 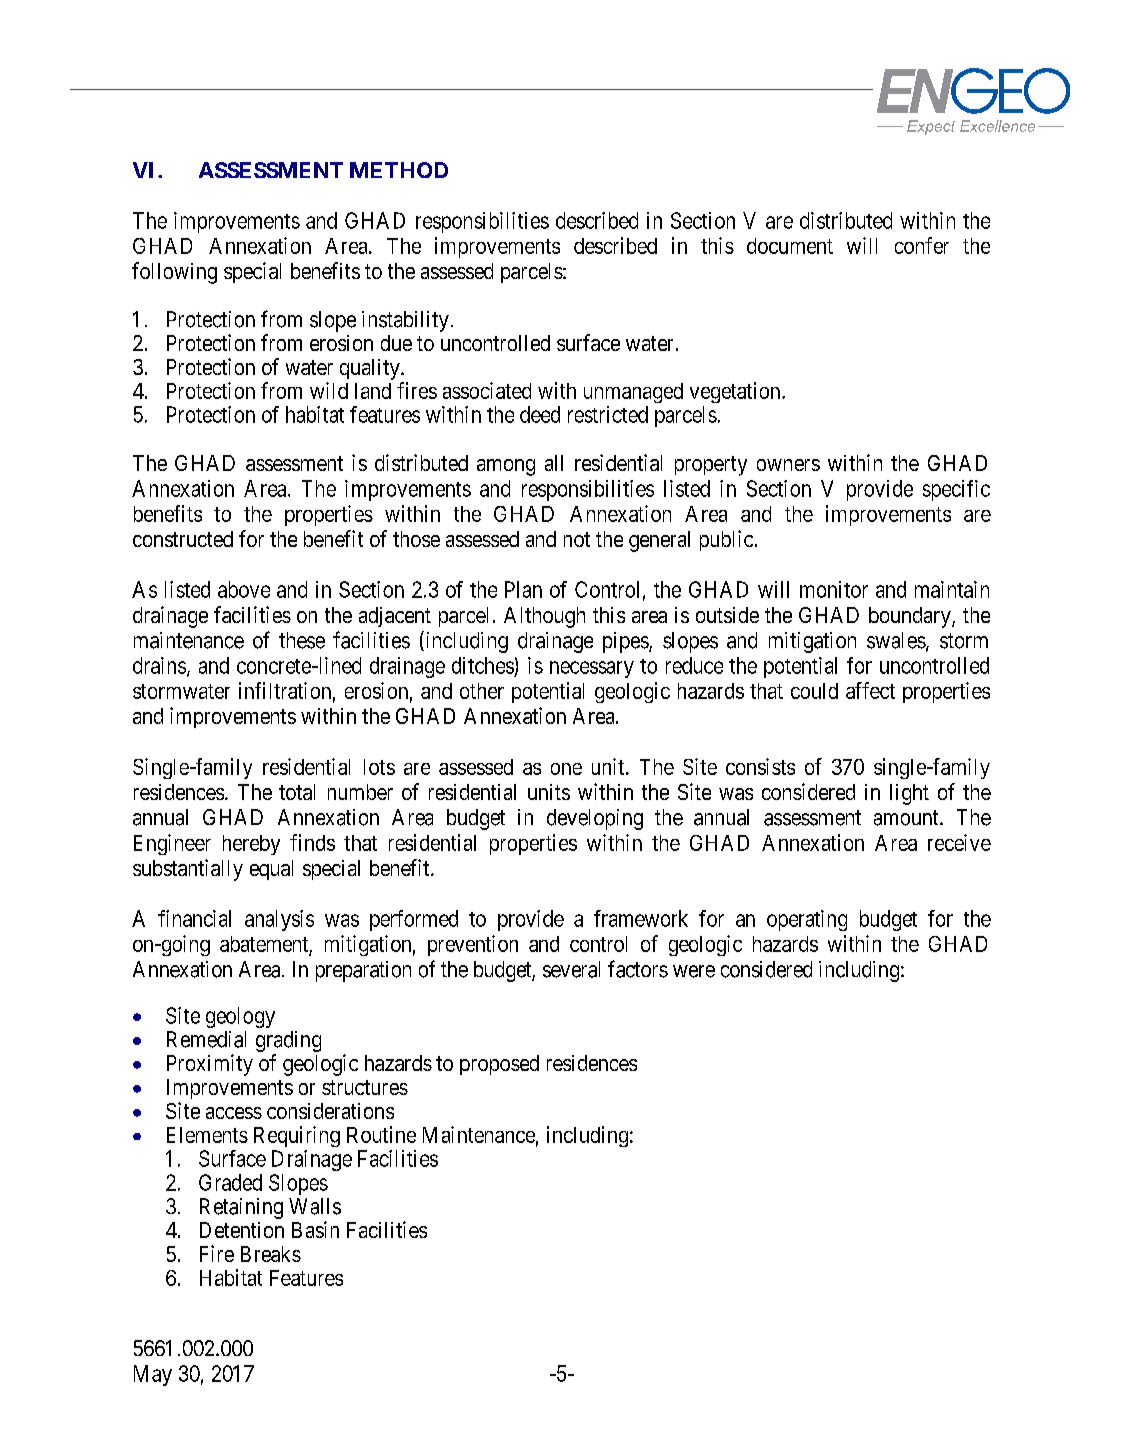 What do you see at coordinates (183, 539) in the screenshot?
I see `constructed` at bounding box center [183, 539].
